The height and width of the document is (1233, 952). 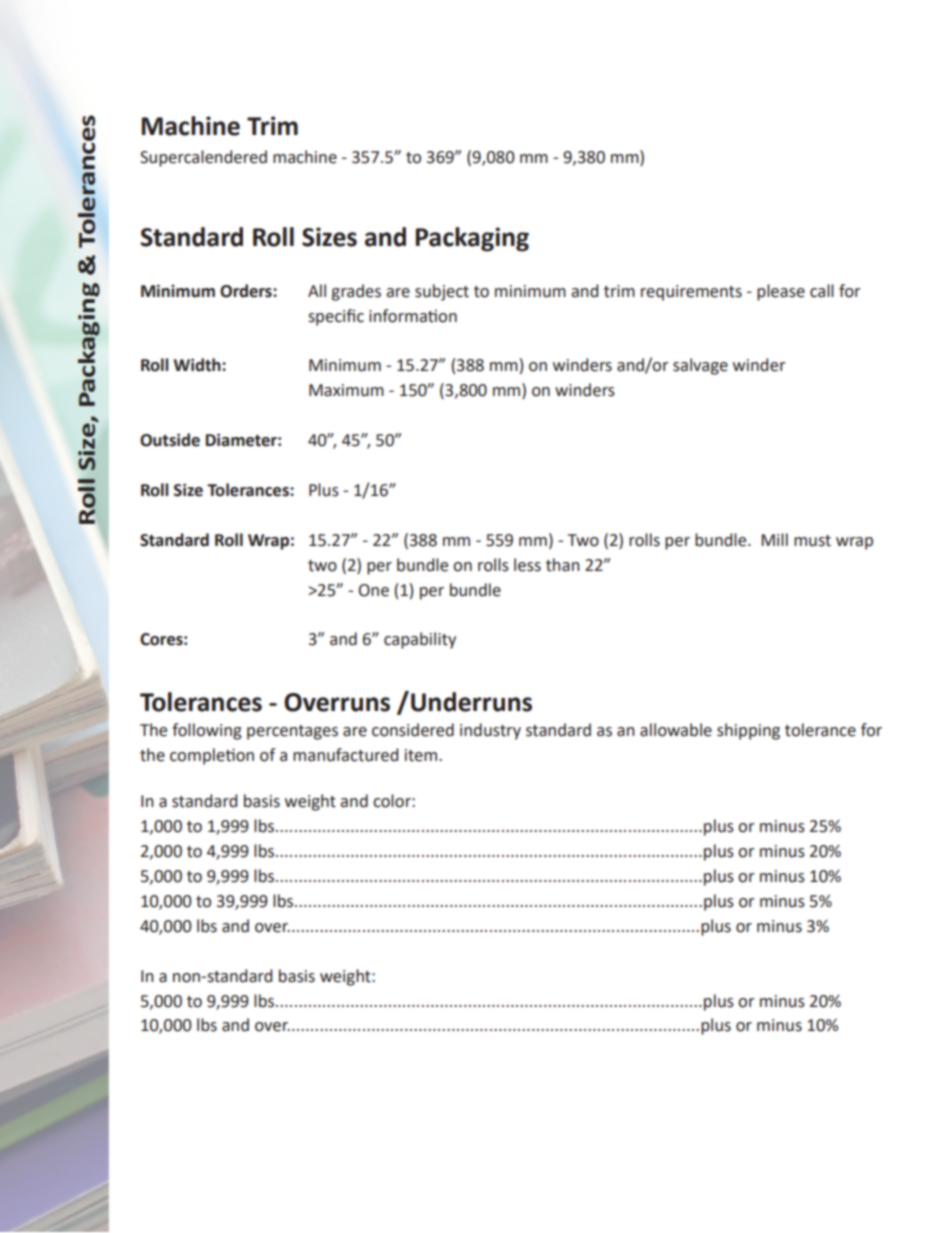 I want to click on Orders, so click(x=247, y=291).
